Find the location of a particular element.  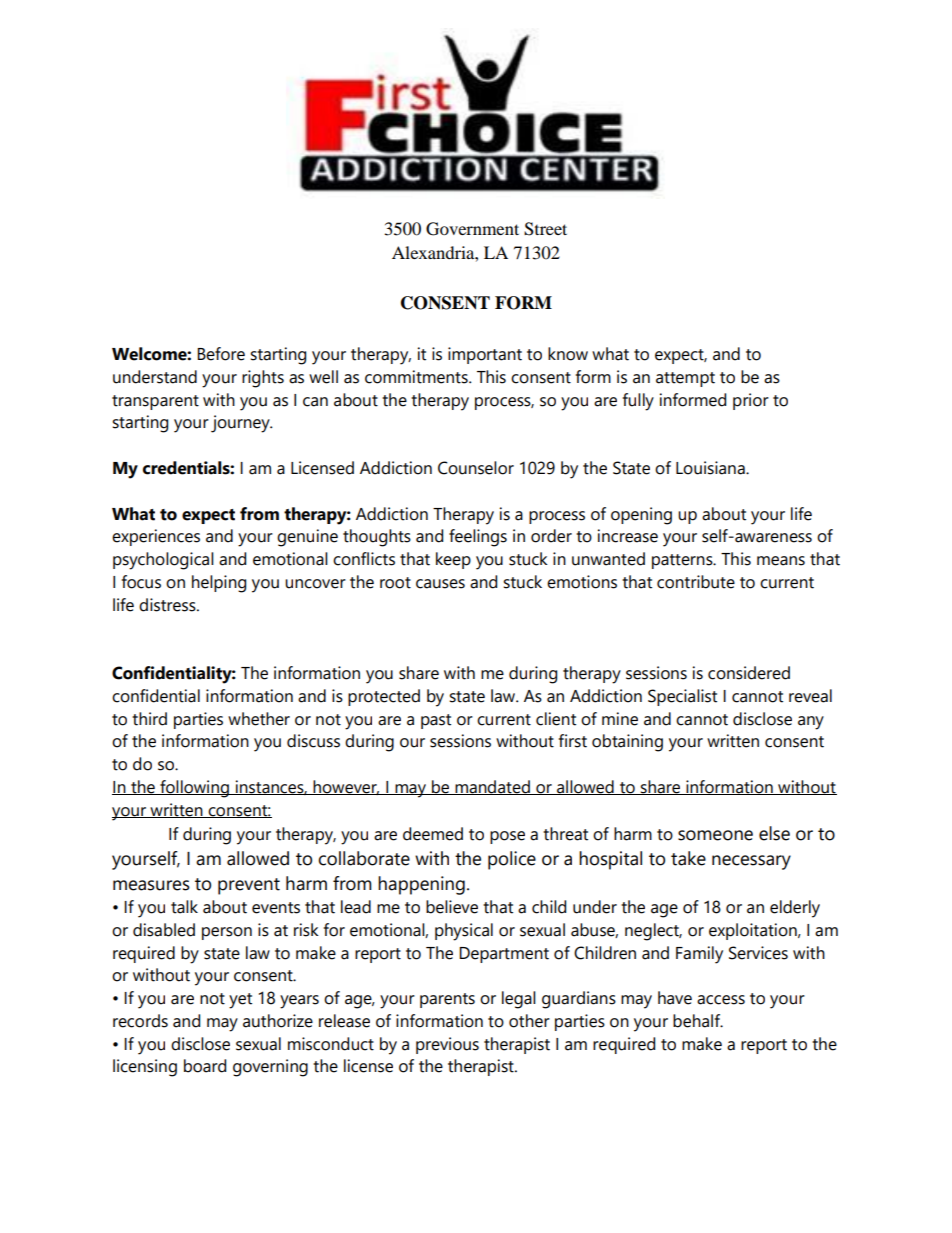

Before is located at coordinates (221, 354).
